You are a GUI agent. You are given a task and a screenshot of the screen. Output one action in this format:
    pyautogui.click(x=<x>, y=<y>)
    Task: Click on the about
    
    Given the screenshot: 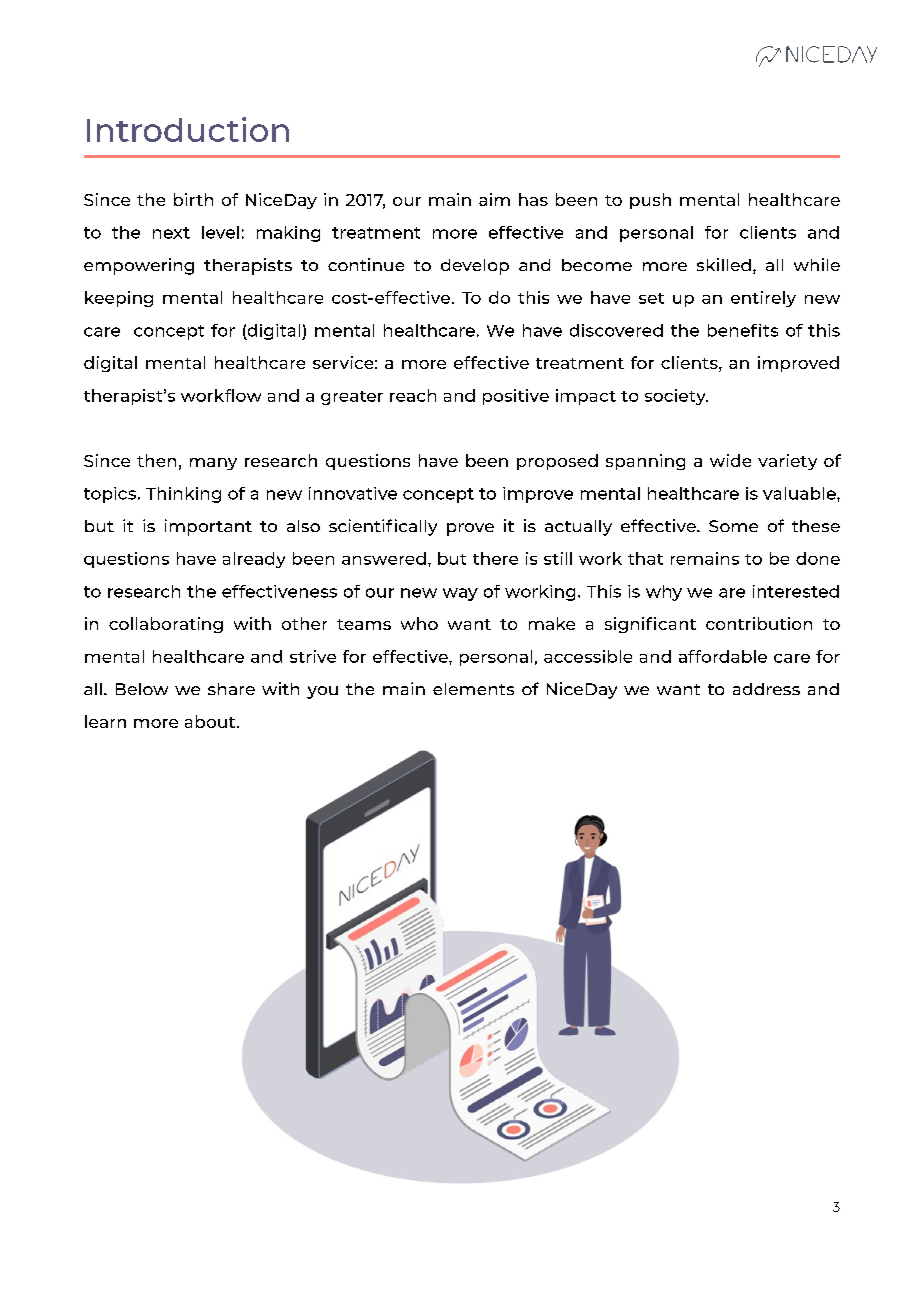 What is the action you would take?
    pyautogui.click(x=211, y=721)
